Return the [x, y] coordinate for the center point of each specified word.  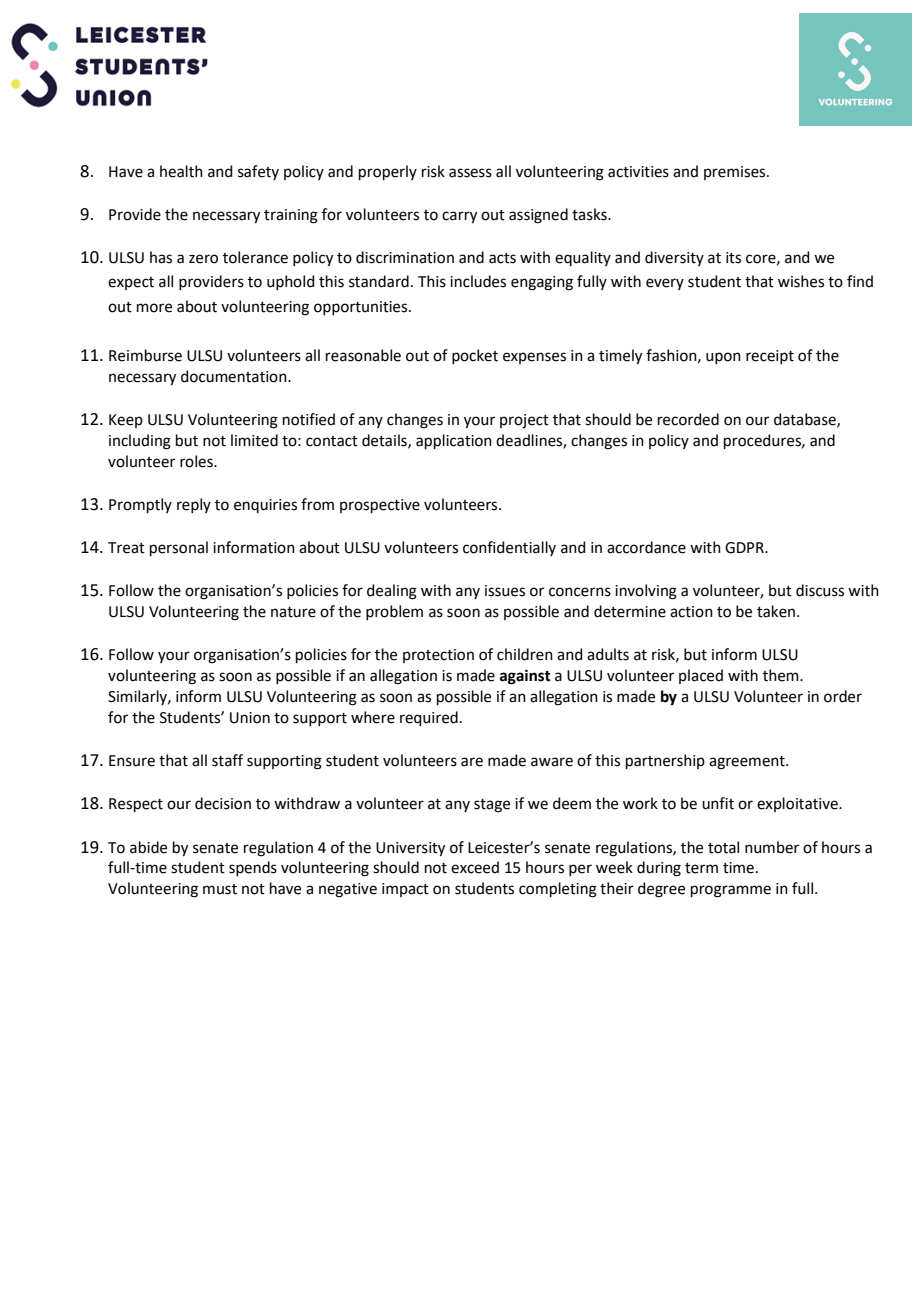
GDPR [745, 548]
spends [253, 868]
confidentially [509, 548]
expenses [534, 358]
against [525, 677]
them [782, 675]
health [181, 171]
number [772, 847]
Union [250, 718]
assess [470, 173]
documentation [235, 376]
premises [736, 173]
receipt [770, 357]
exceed [475, 867]
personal [179, 548]
